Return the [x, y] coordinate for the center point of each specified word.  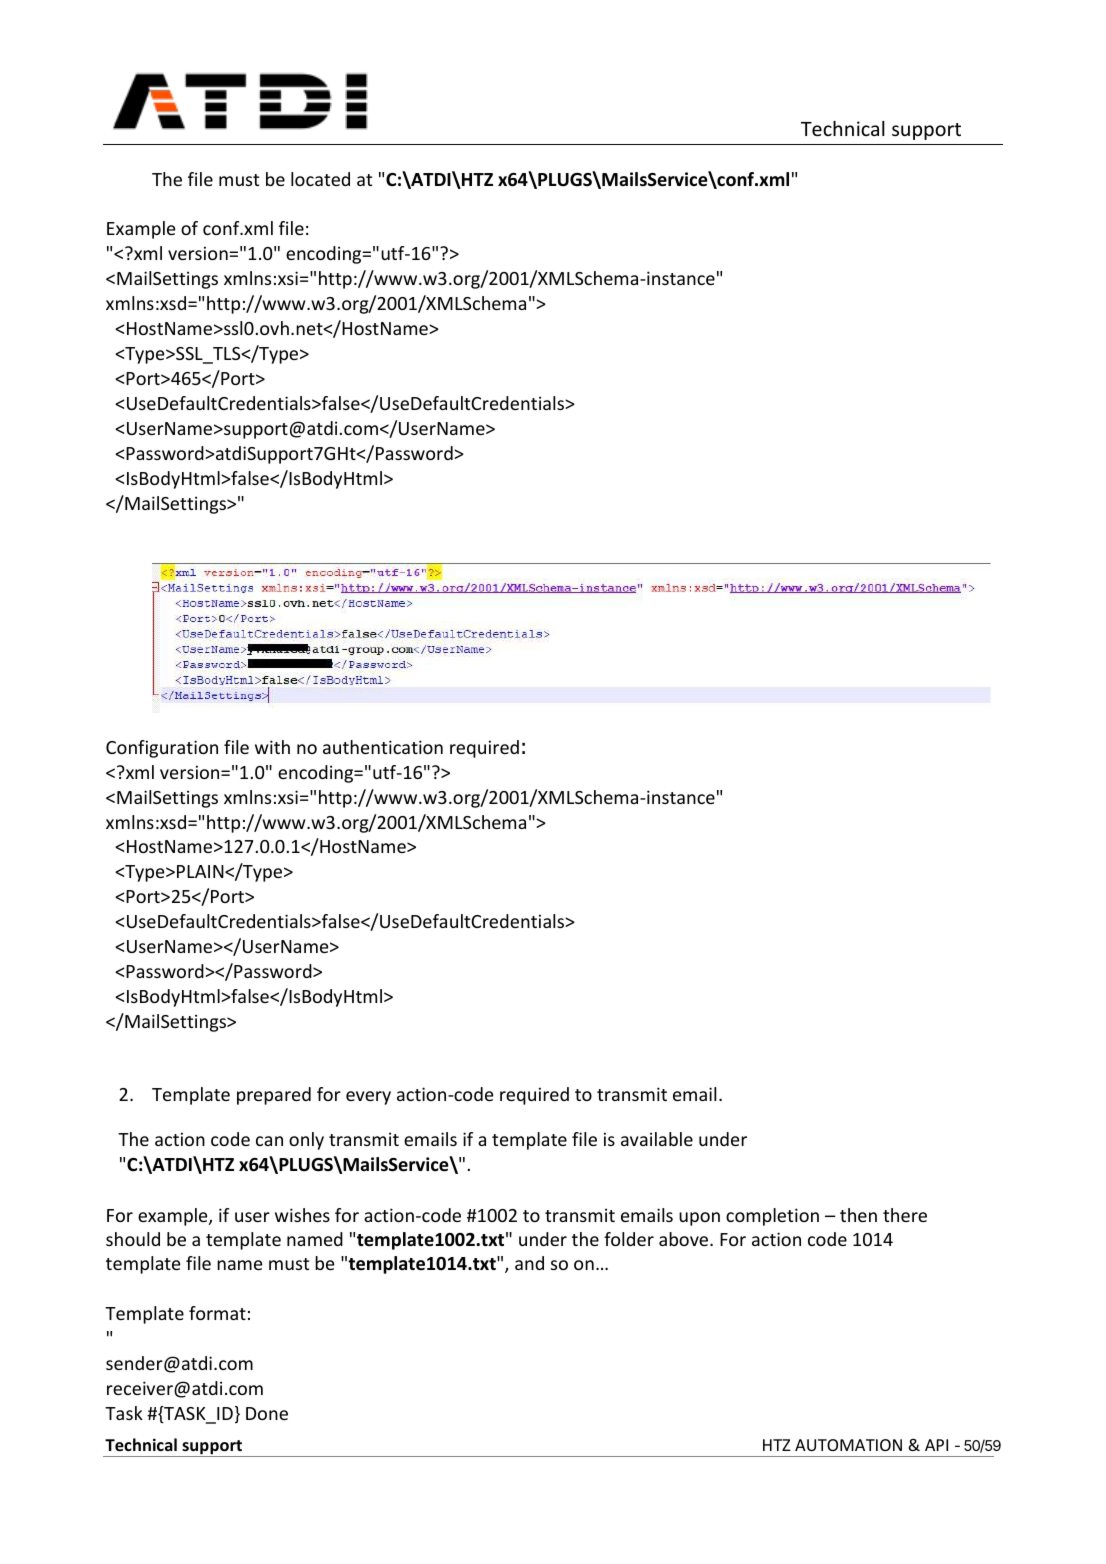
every [368, 1098]
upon [699, 1219]
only [306, 1141]
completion [772, 1217]
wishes [302, 1215]
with [272, 747]
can [269, 1141]
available [657, 1139]
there [905, 1215]
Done [267, 1413]
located [320, 179]
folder [629, 1239]
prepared [274, 1096]
